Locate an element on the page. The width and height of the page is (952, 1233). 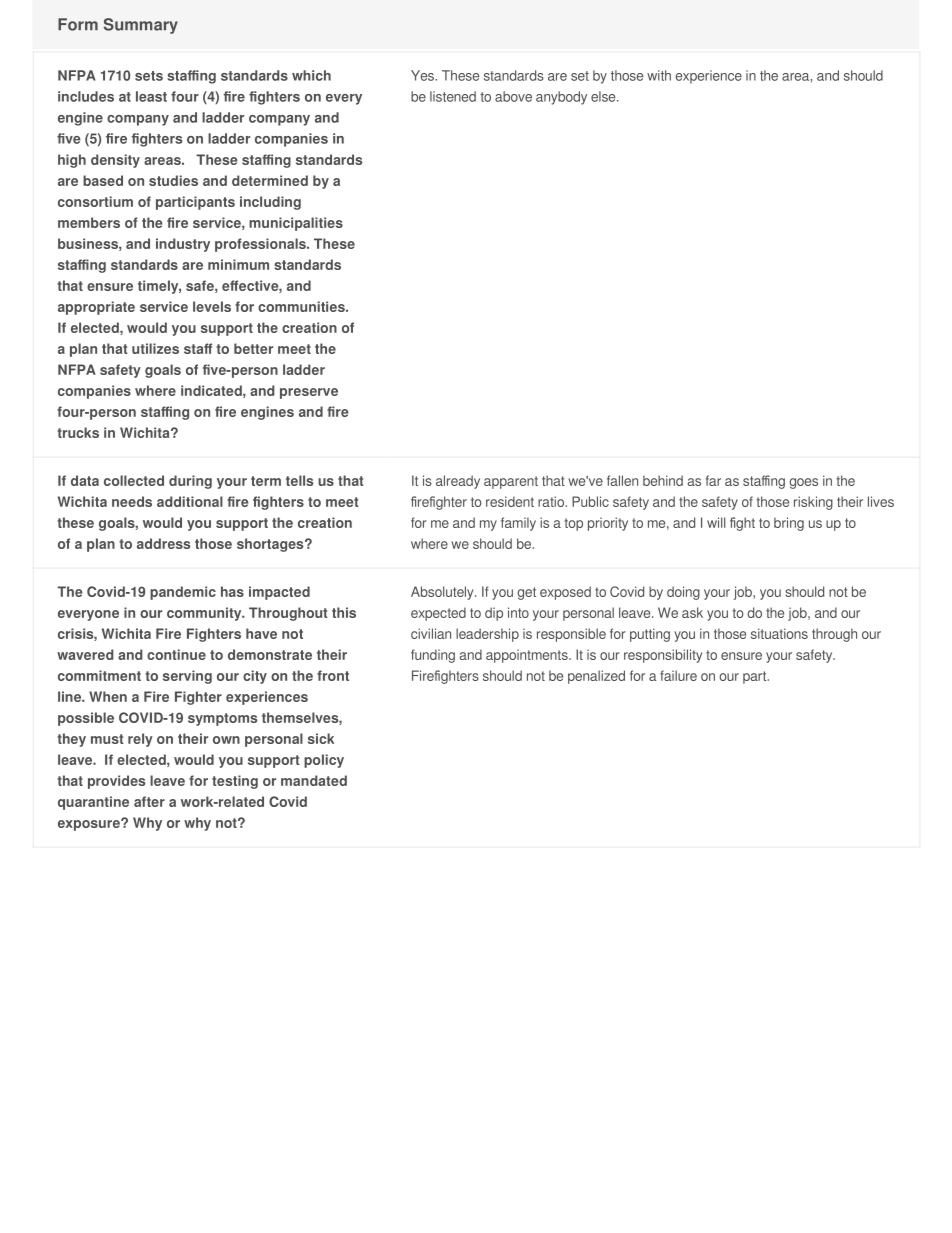
already is located at coordinates (458, 482).
